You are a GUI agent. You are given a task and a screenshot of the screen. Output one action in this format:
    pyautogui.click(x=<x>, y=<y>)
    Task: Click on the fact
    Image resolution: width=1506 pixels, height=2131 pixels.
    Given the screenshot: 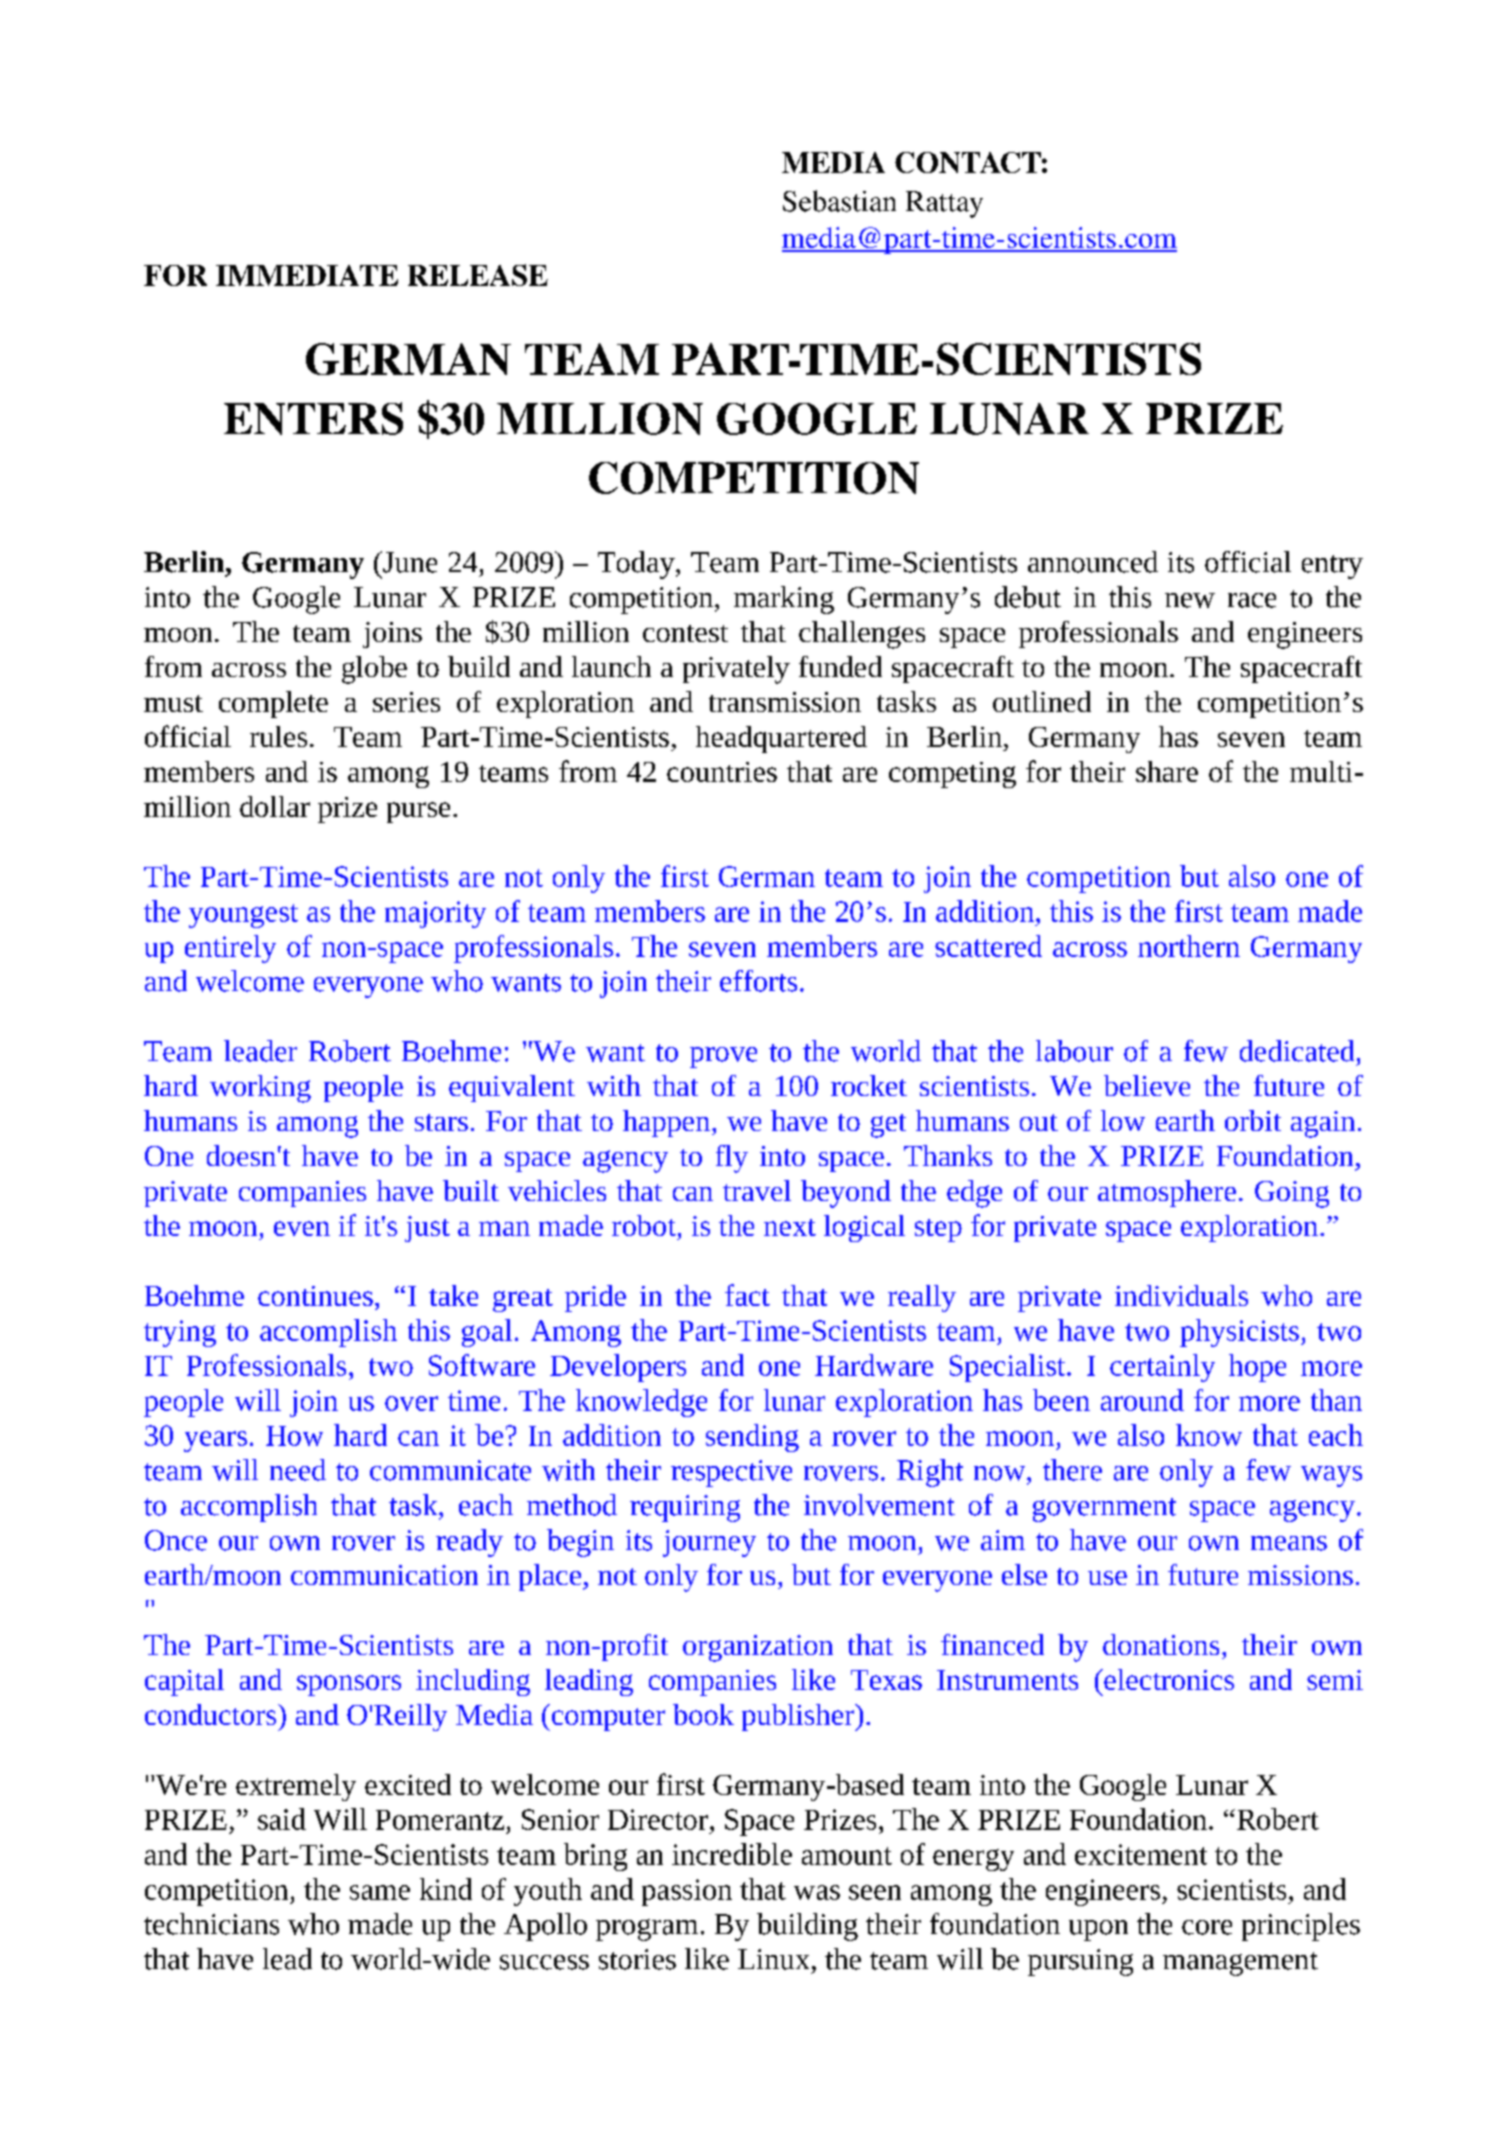 What is the action you would take?
    pyautogui.click(x=747, y=1295)
